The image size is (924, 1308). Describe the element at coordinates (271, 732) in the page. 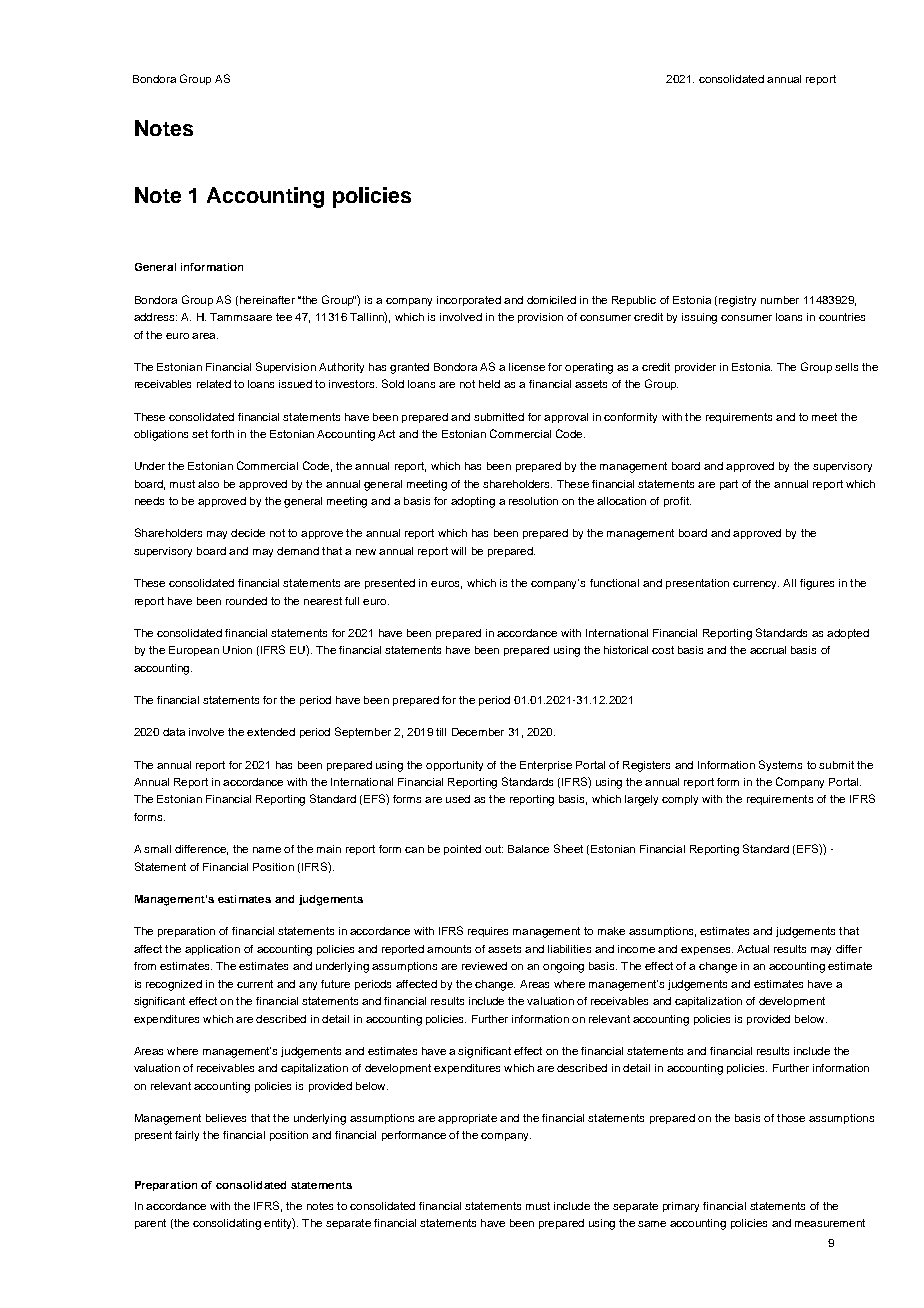

I see `extended` at that location.
